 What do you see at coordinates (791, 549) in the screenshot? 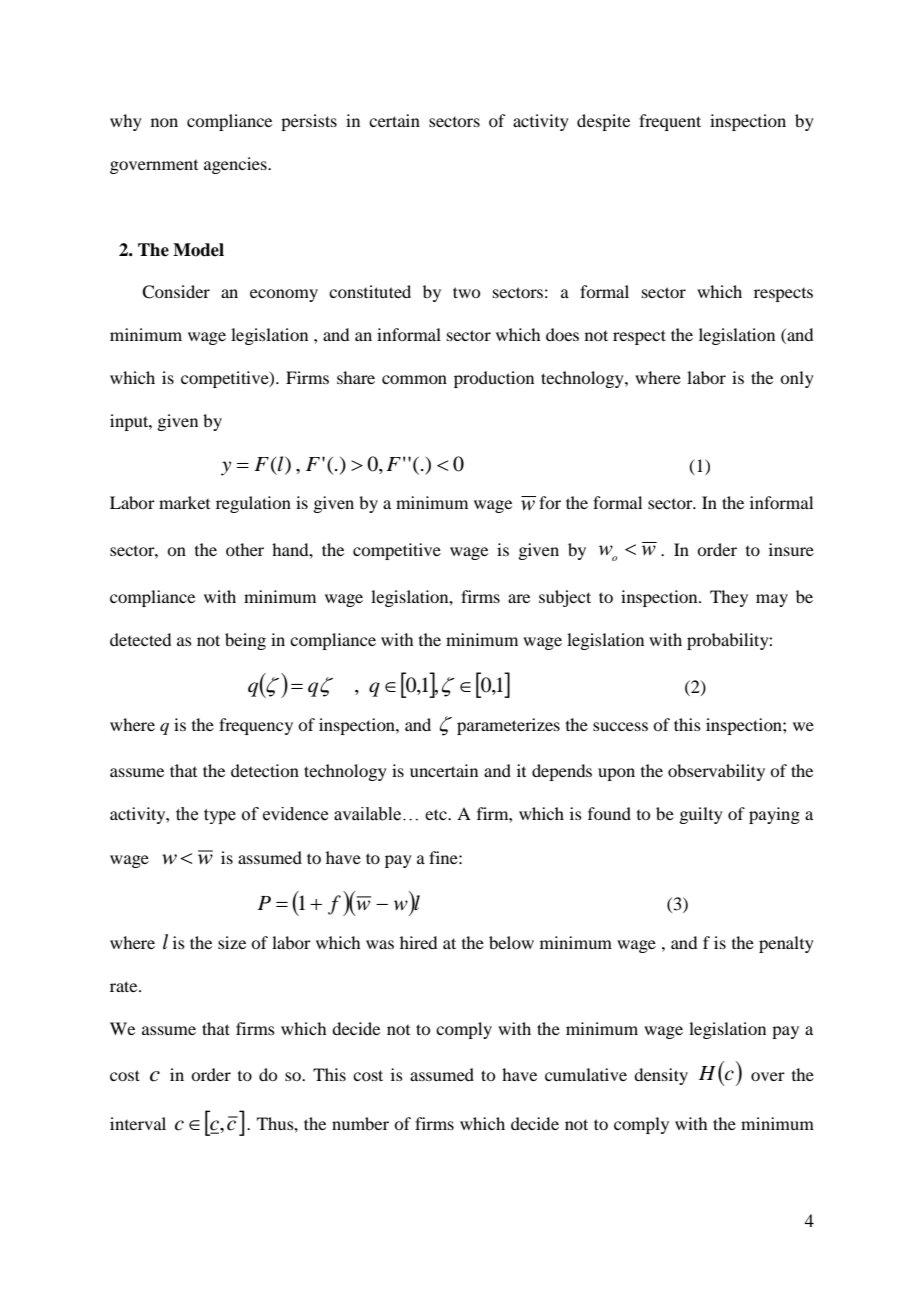
I see `insure` at bounding box center [791, 549].
